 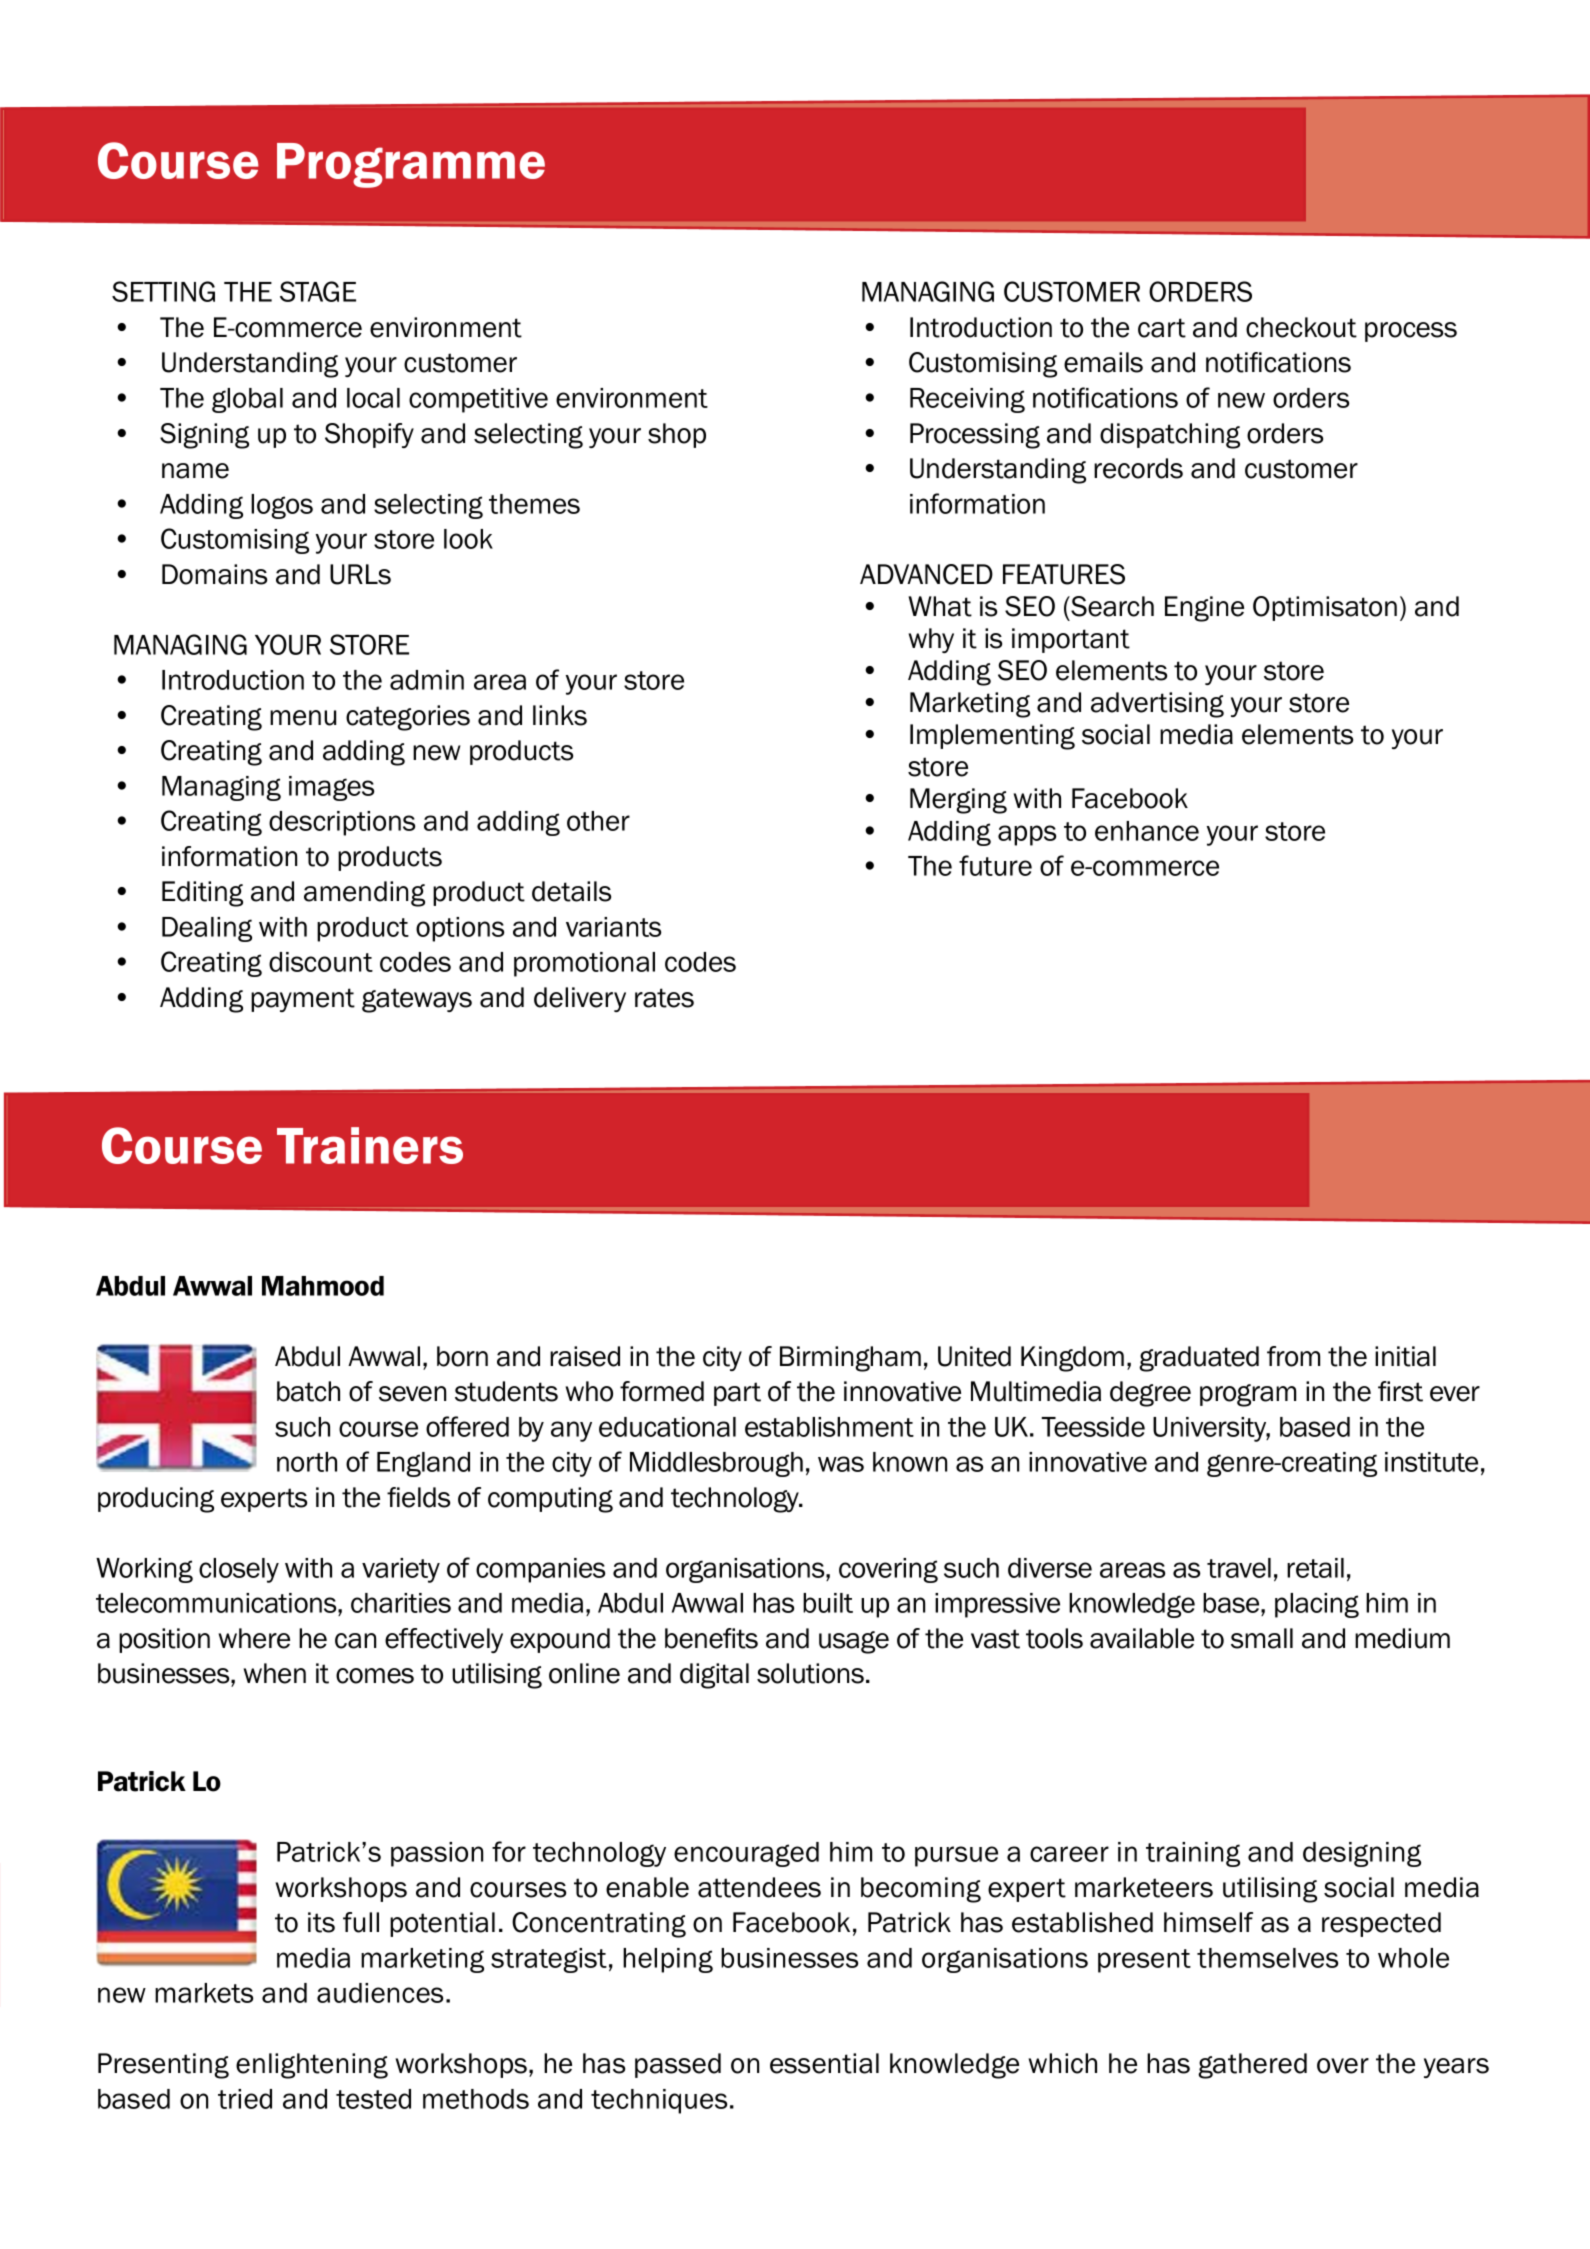 What do you see at coordinates (370, 1145) in the page?
I see `Trainers` at bounding box center [370, 1145].
